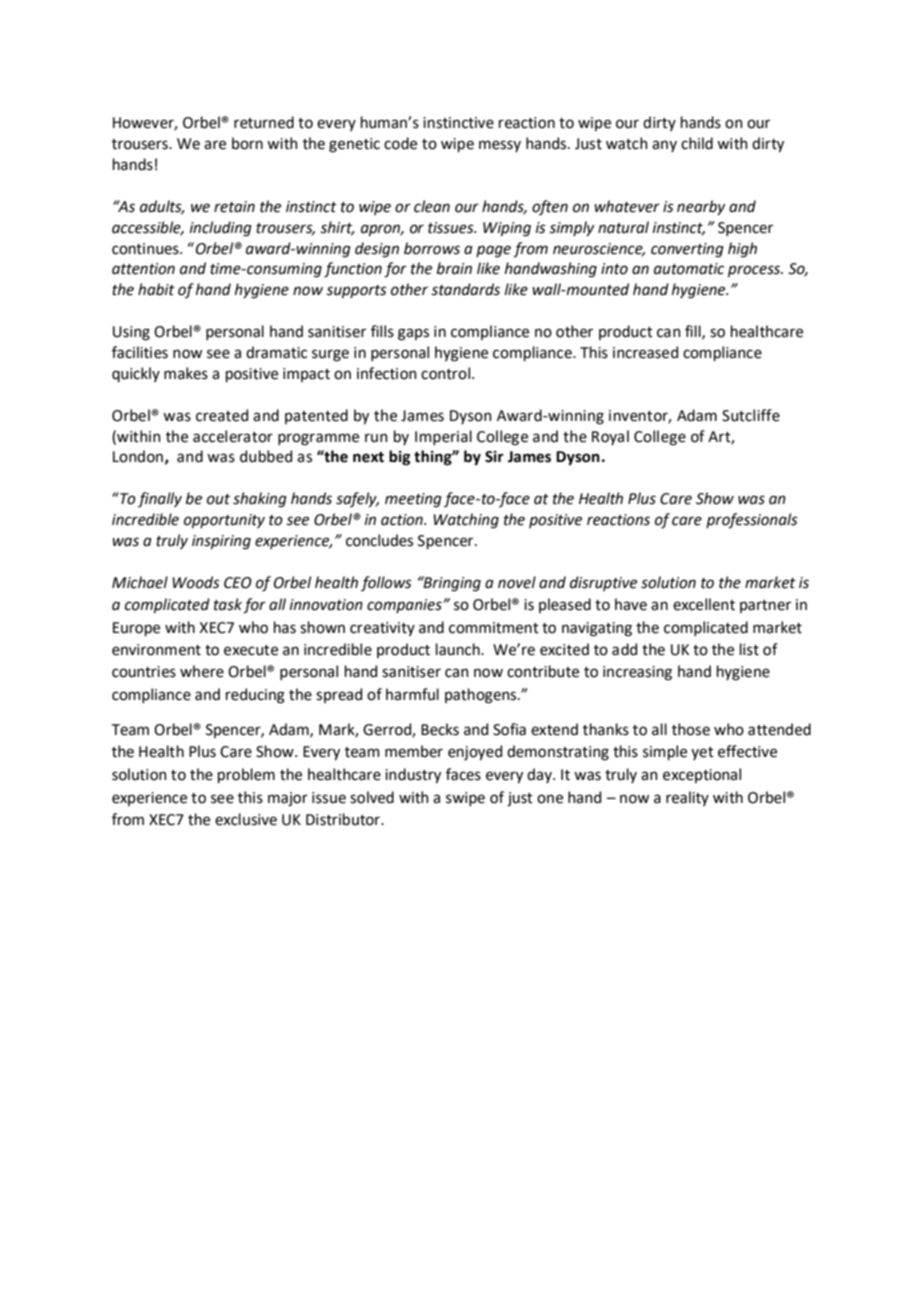  Describe the element at coordinates (687, 798) in the screenshot. I see `reality` at that location.
